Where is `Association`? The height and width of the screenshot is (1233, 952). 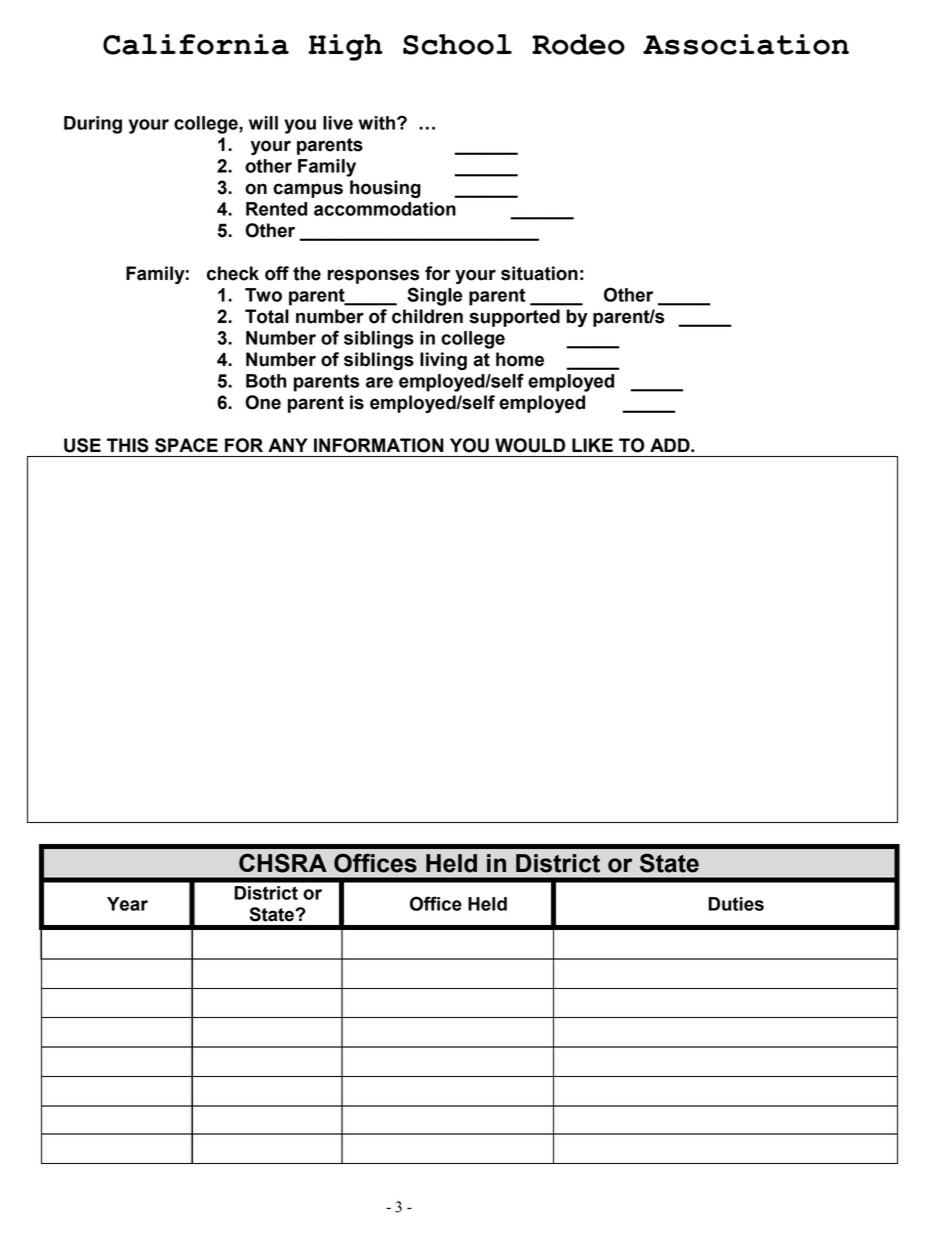
Association is located at coordinates (746, 44).
